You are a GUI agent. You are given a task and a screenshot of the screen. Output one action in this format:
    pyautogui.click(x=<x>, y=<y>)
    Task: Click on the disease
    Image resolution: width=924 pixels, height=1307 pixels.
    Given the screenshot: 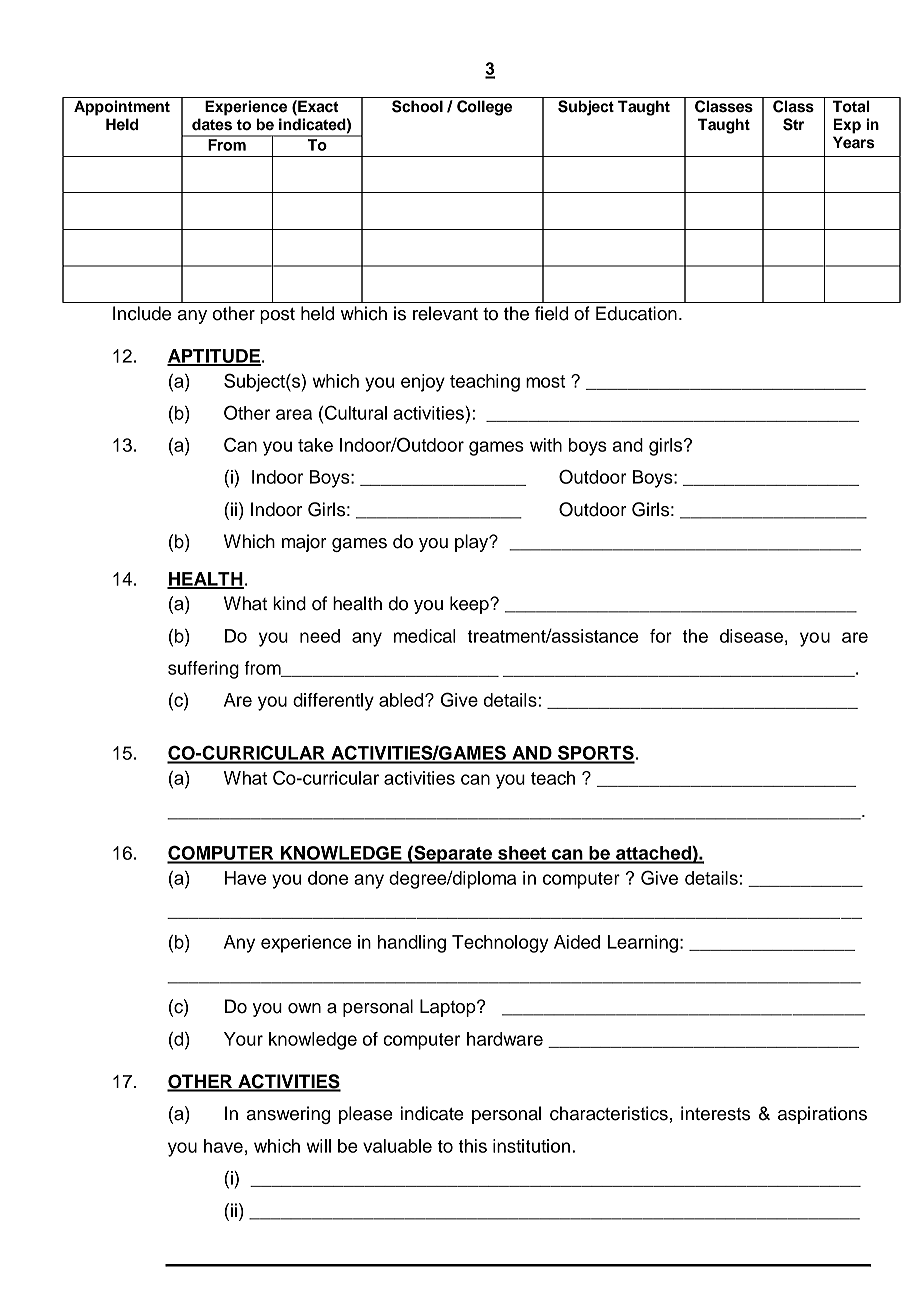 What is the action you would take?
    pyautogui.click(x=751, y=636)
